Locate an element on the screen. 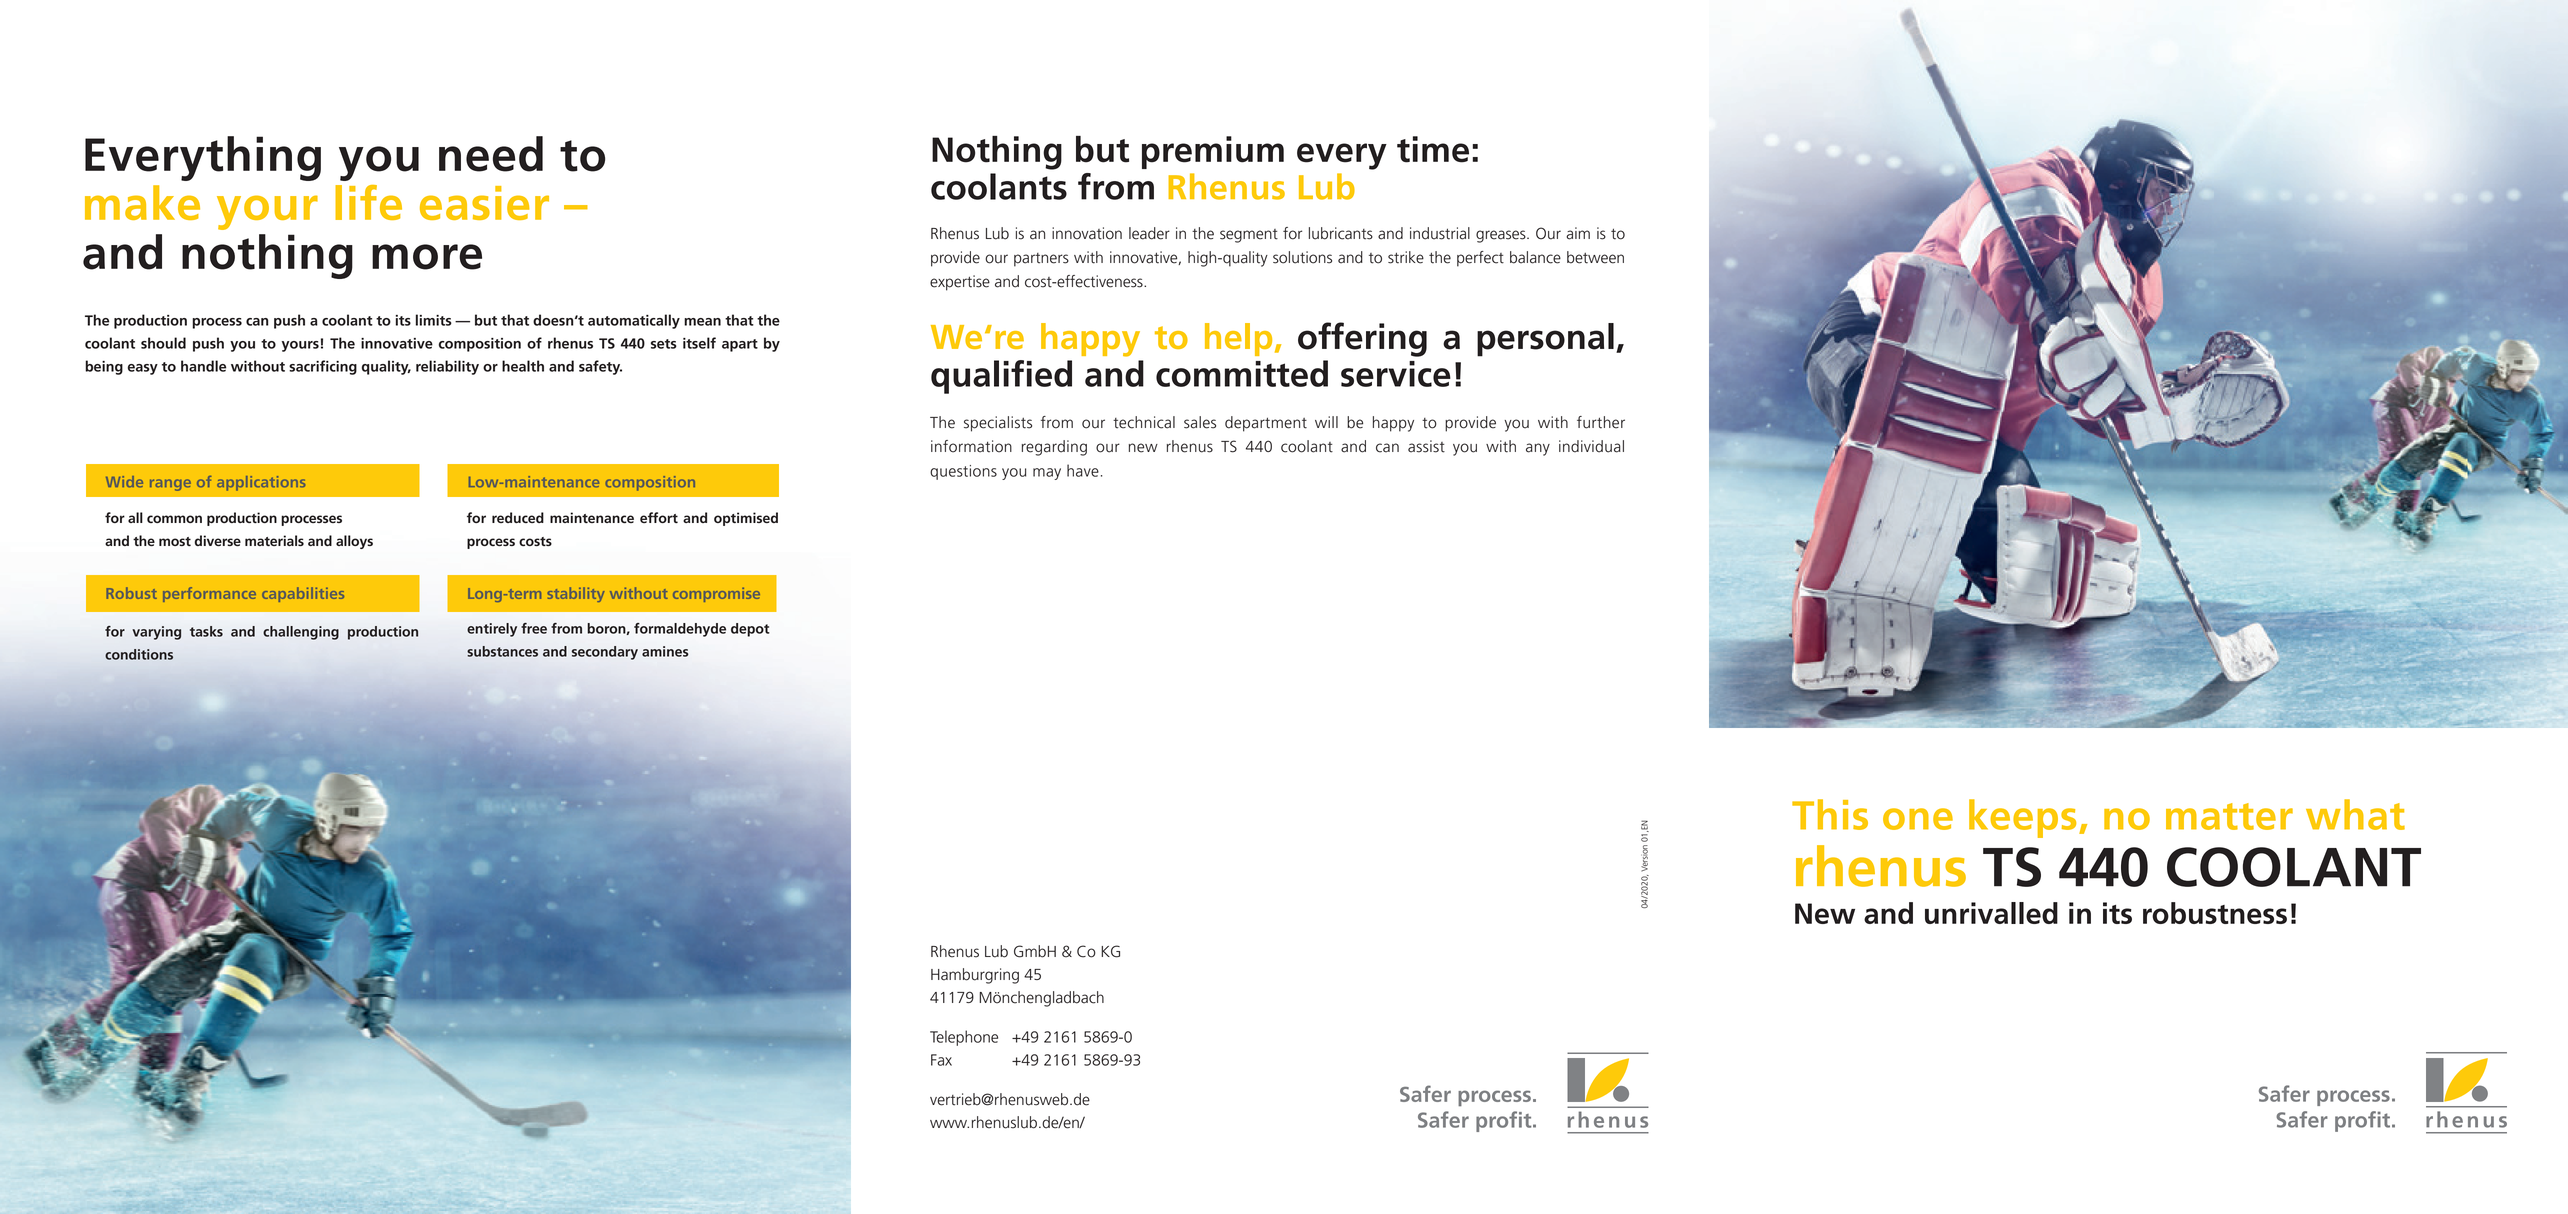 The height and width of the screenshot is (1214, 2568). keeps is located at coordinates (2022, 818).
